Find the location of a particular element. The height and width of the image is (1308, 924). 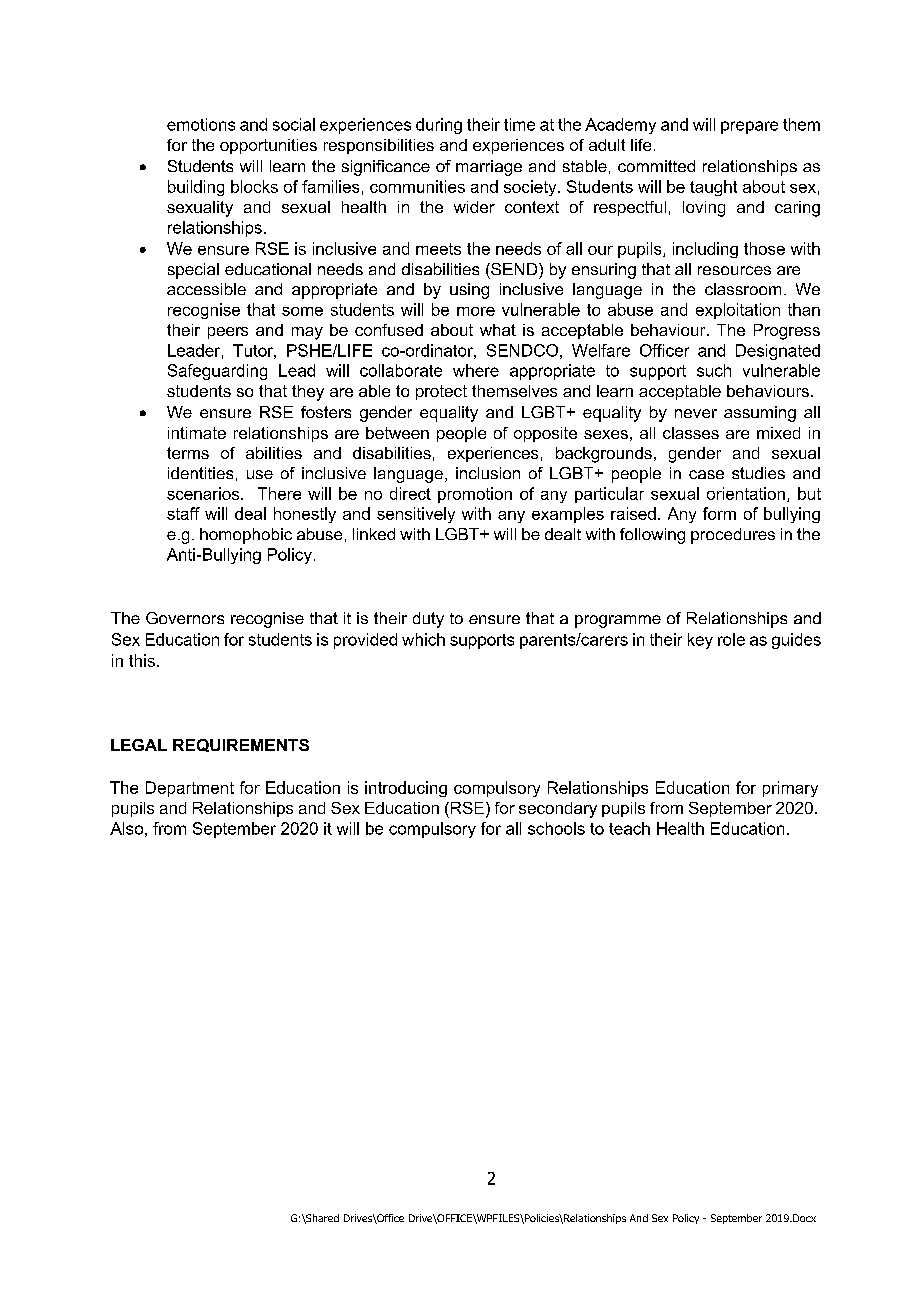

identities is located at coordinates (200, 473).
